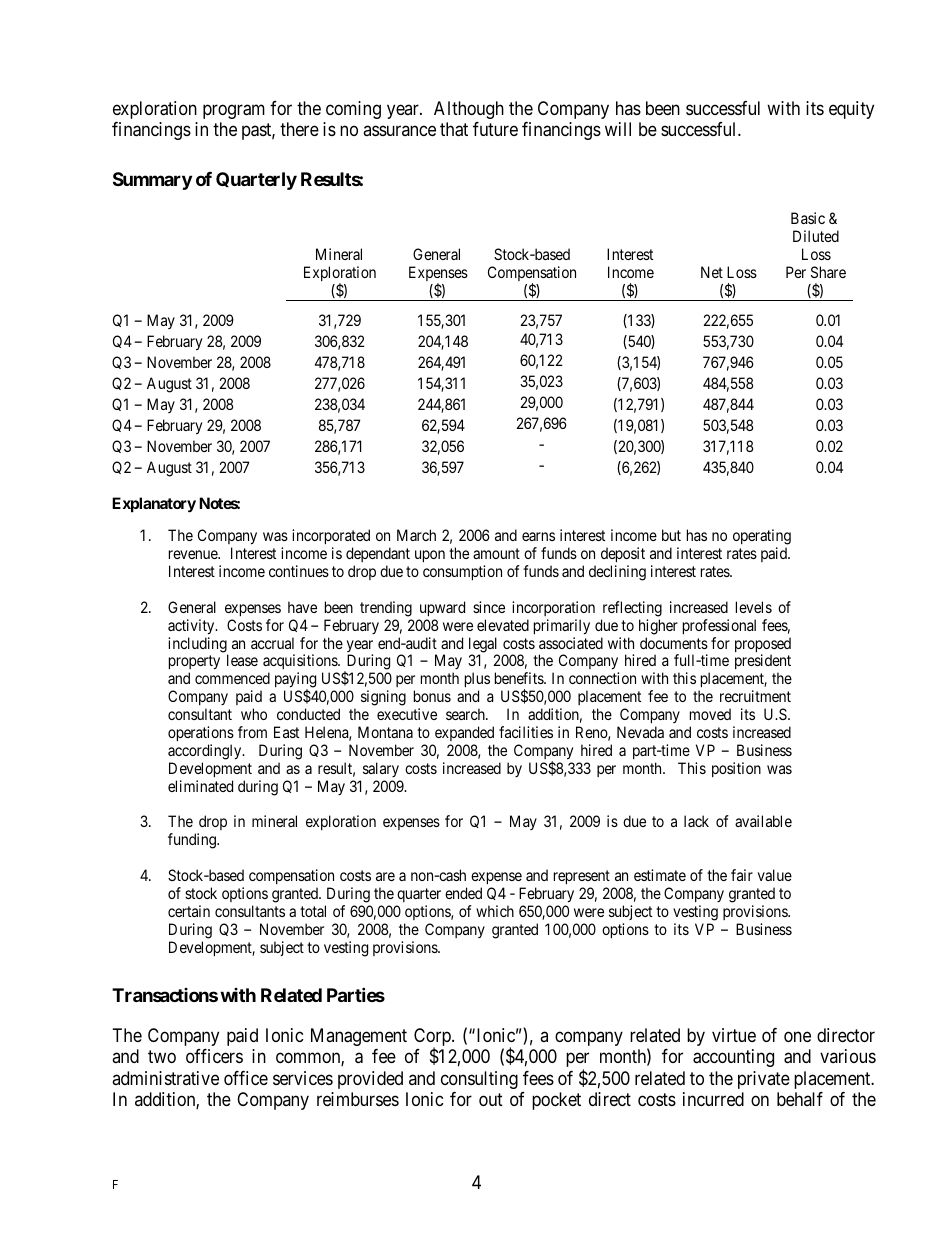  I want to click on who, so click(254, 714).
